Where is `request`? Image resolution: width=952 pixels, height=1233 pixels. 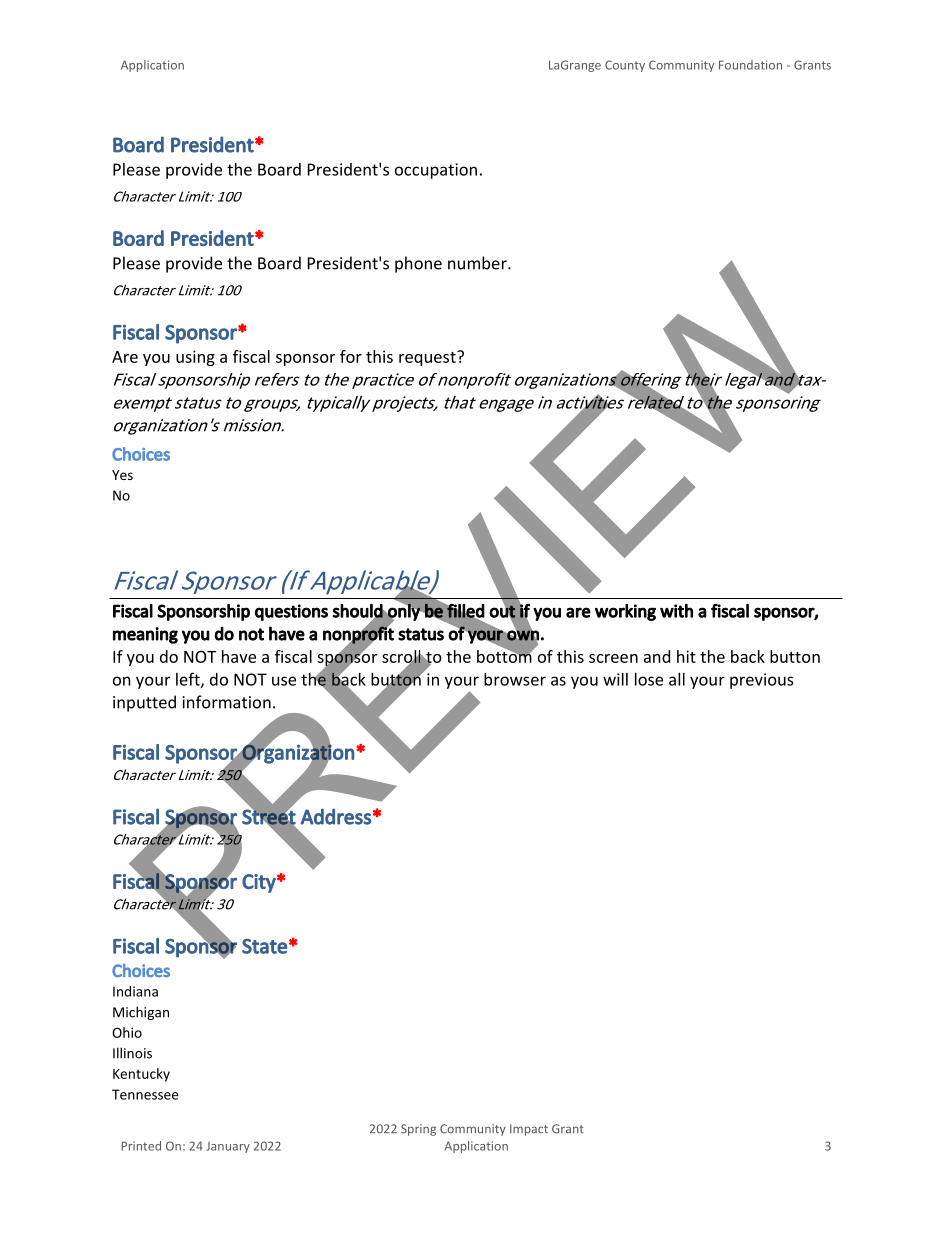 request is located at coordinates (428, 358).
